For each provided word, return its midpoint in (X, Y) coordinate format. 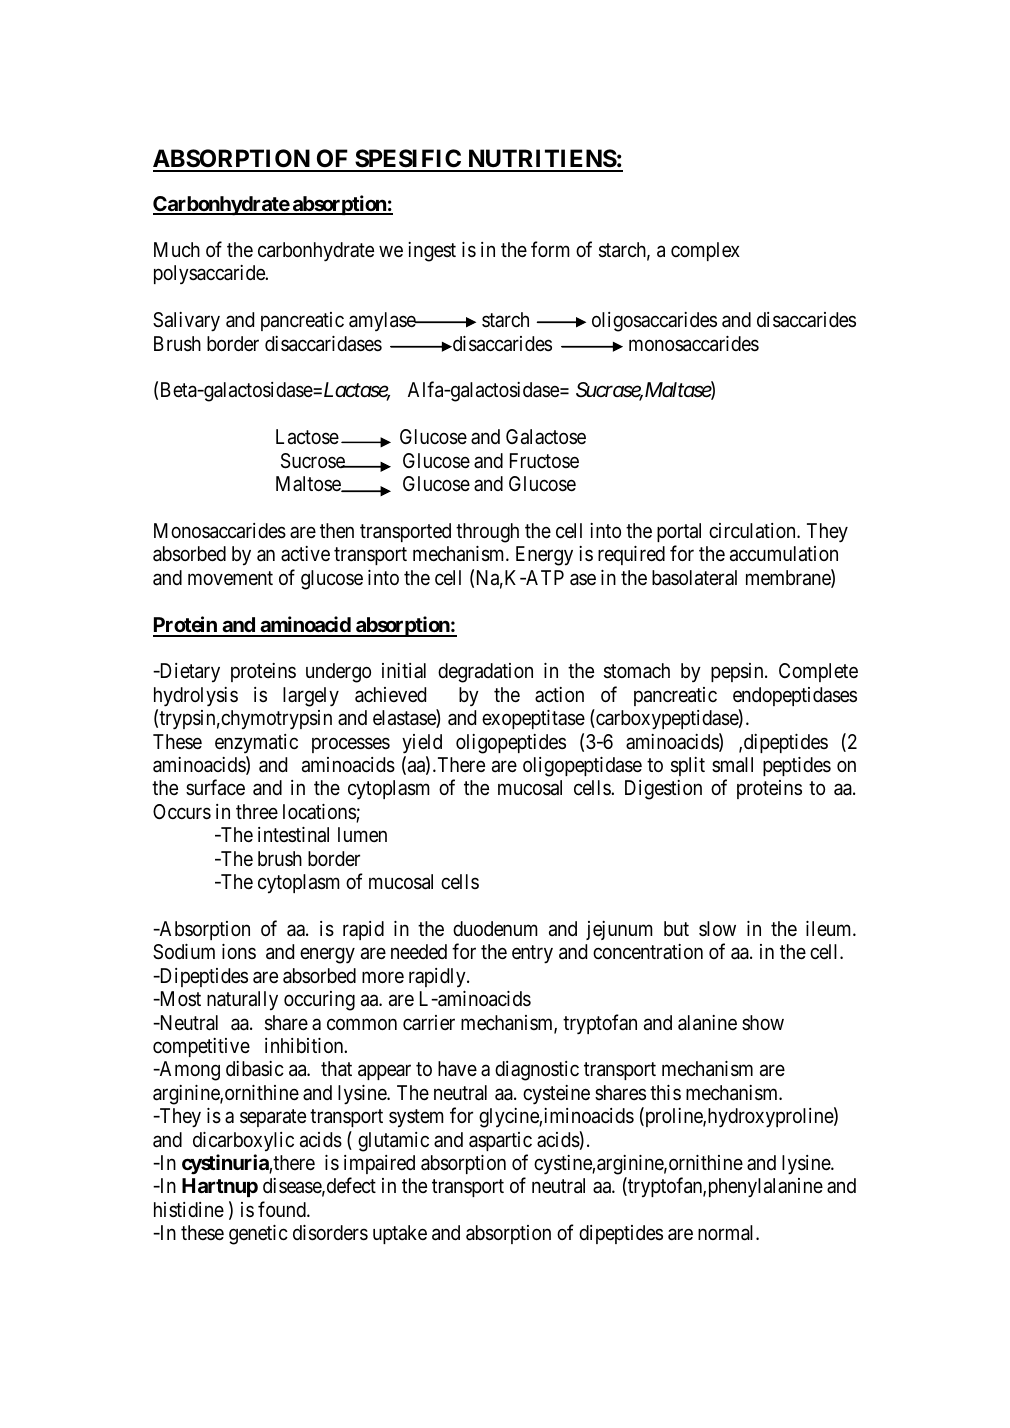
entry (532, 955)
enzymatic (256, 743)
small (732, 765)
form (550, 249)
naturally (242, 1001)
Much (177, 249)
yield (422, 744)
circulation (753, 531)
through (487, 533)
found (283, 1209)
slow (717, 928)
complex (705, 251)
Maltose (309, 484)
